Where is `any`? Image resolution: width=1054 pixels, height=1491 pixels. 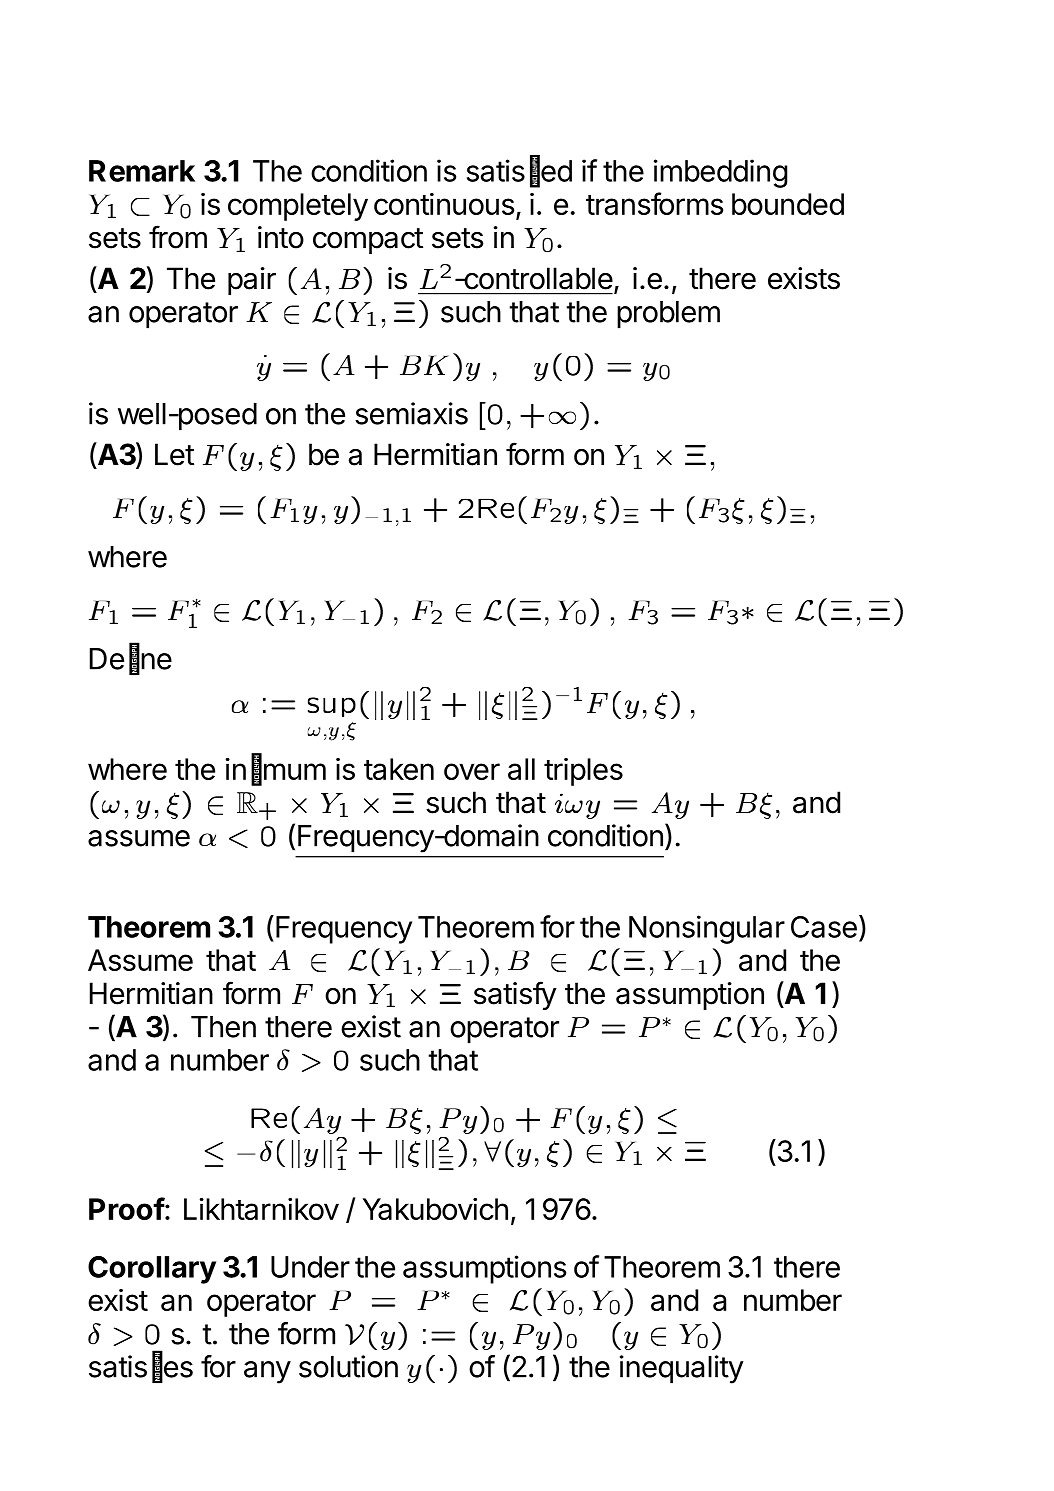
any is located at coordinates (267, 1372).
